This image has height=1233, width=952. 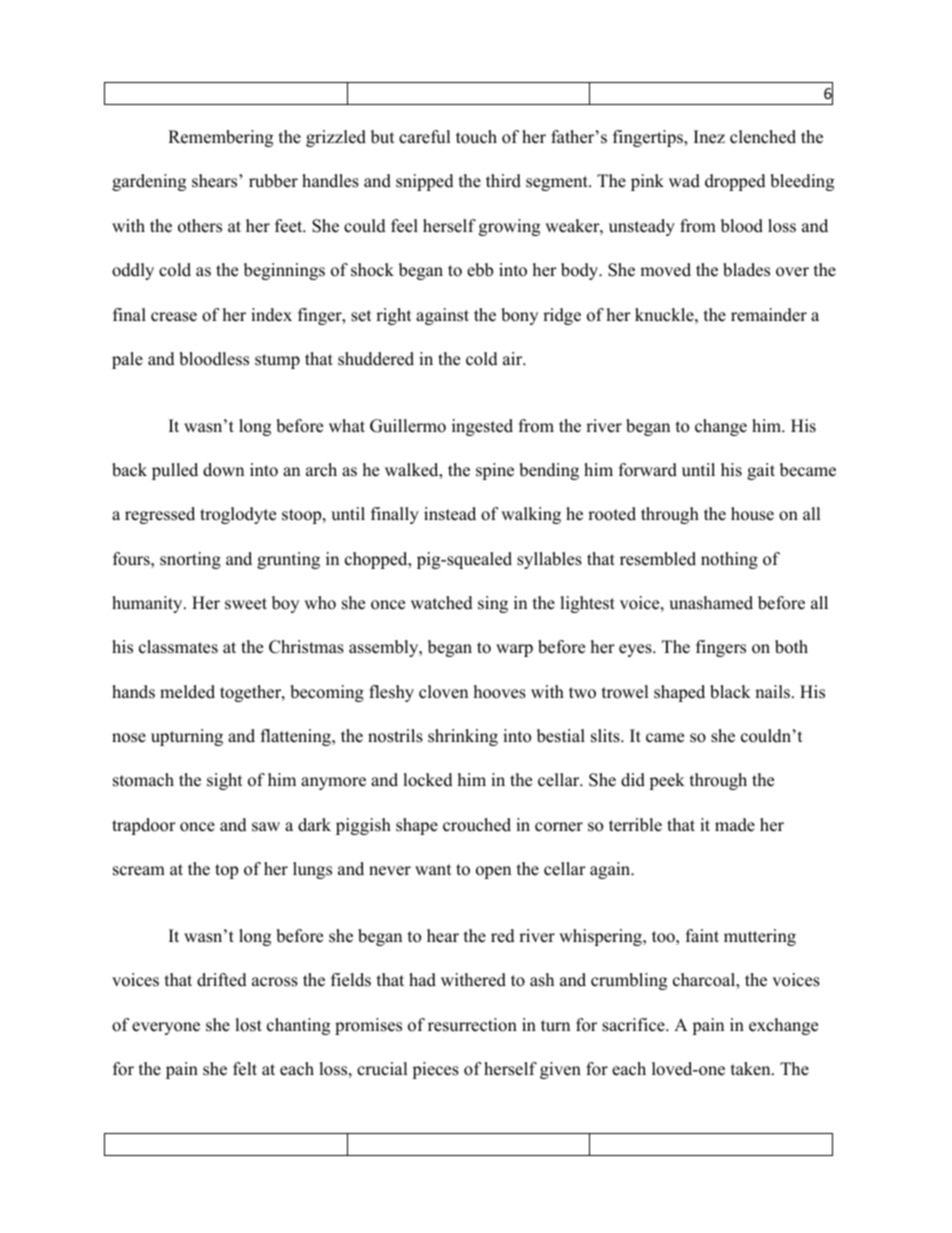 What do you see at coordinates (220, 138) in the image?
I see `Remembering` at bounding box center [220, 138].
